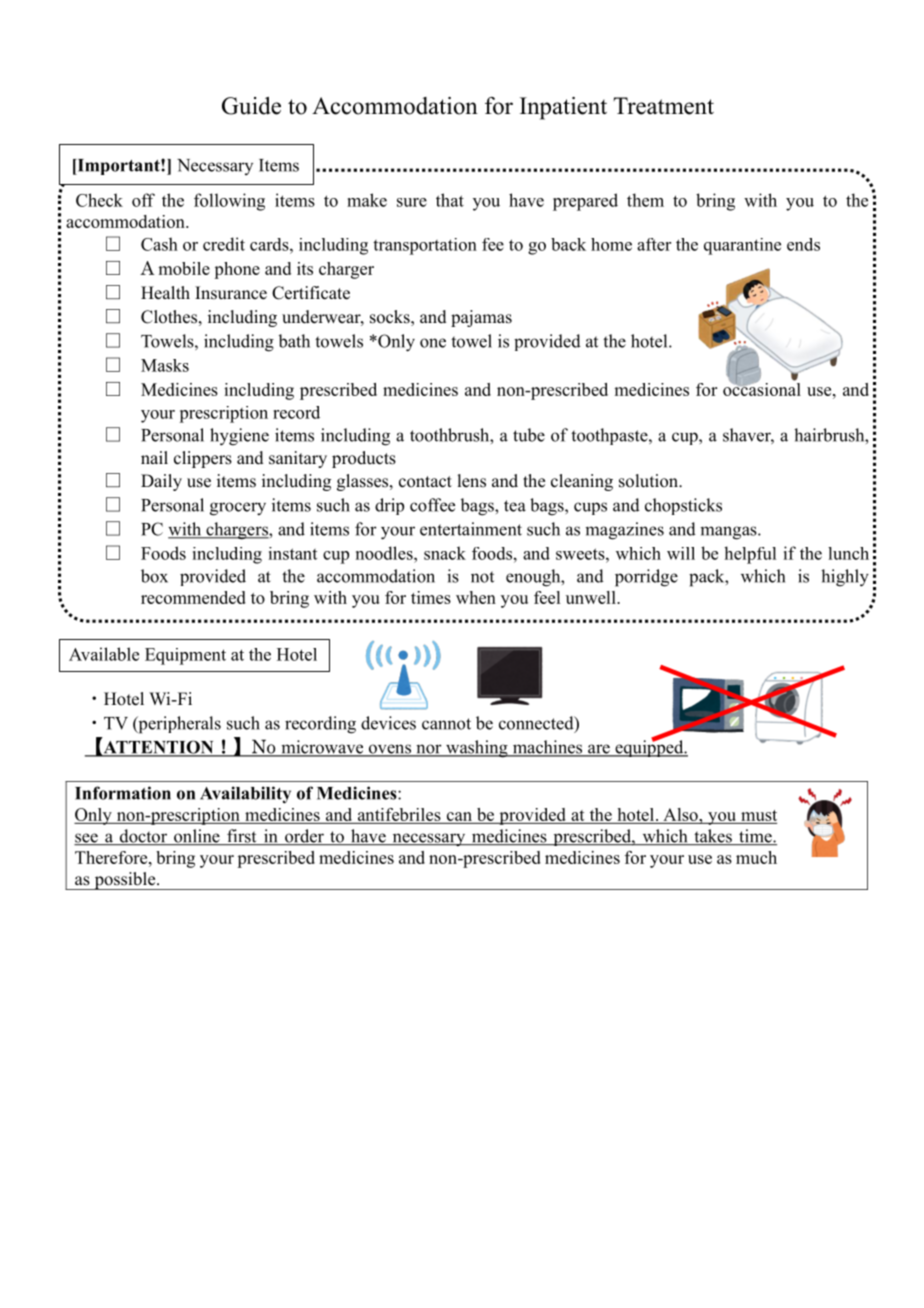 This page has width=924, height=1308. I want to click on much, so click(756, 857).
